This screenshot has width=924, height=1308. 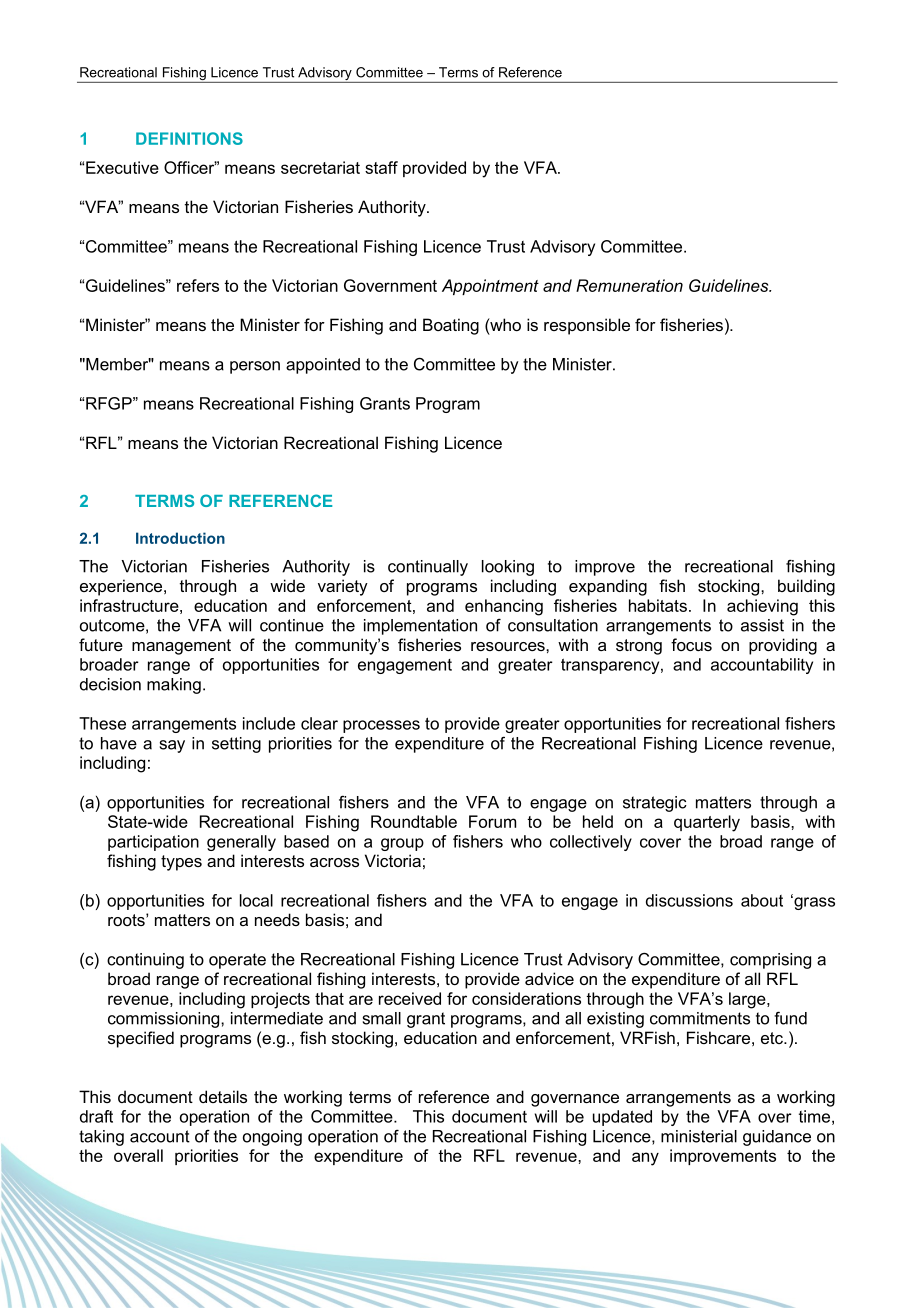 I want to click on updated, so click(x=622, y=1118).
